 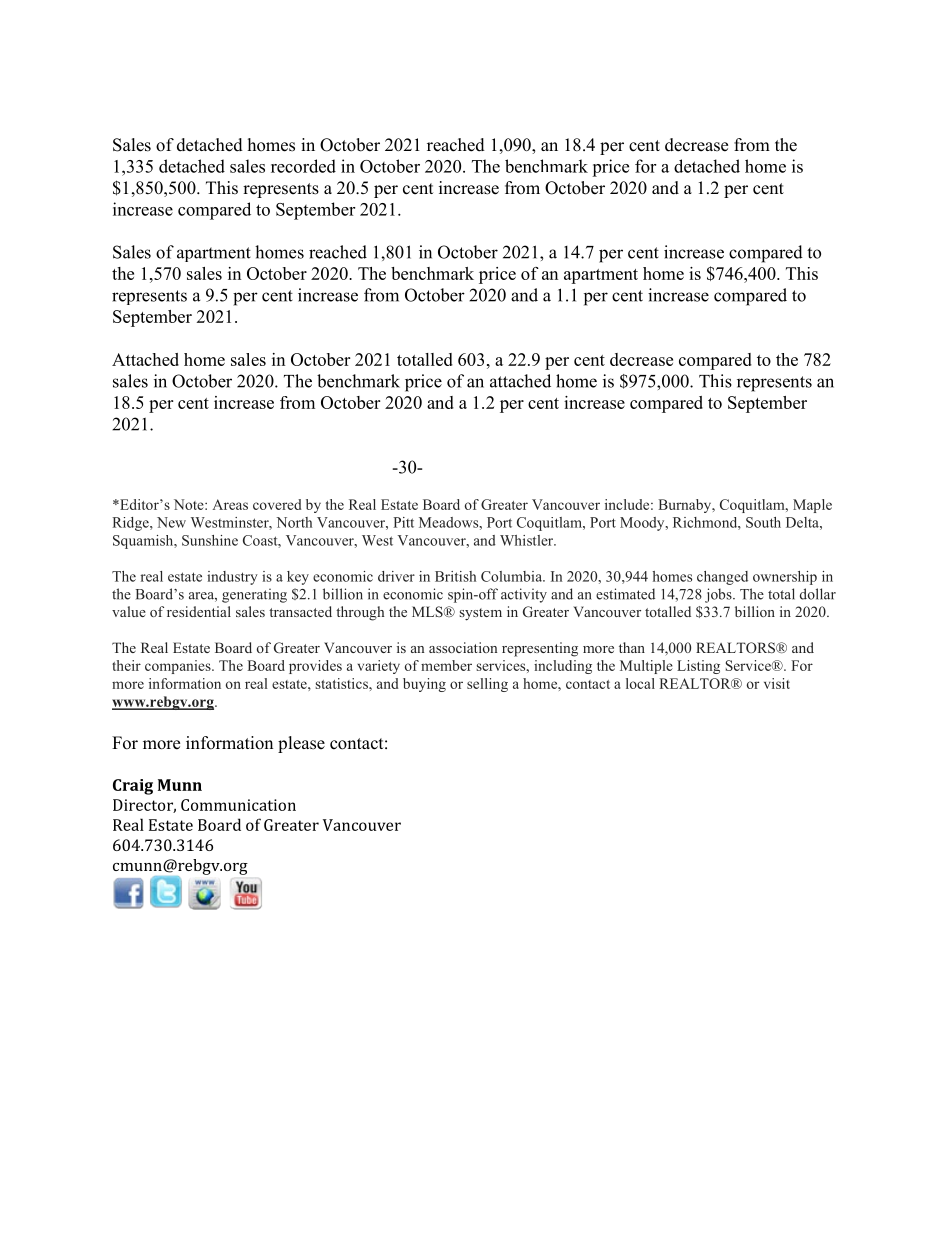 I want to click on covered, so click(x=277, y=504).
